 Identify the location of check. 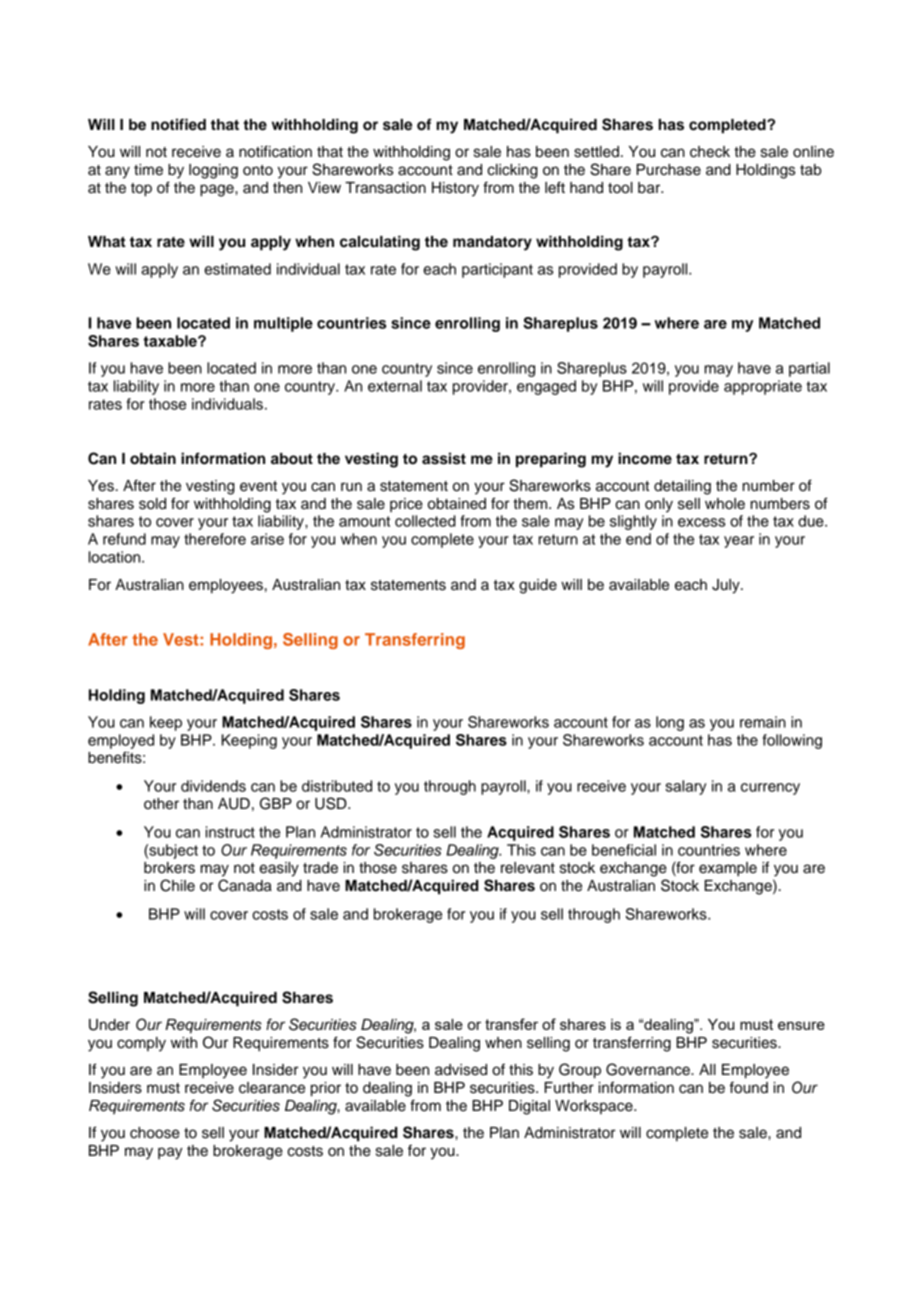
(710, 152).
